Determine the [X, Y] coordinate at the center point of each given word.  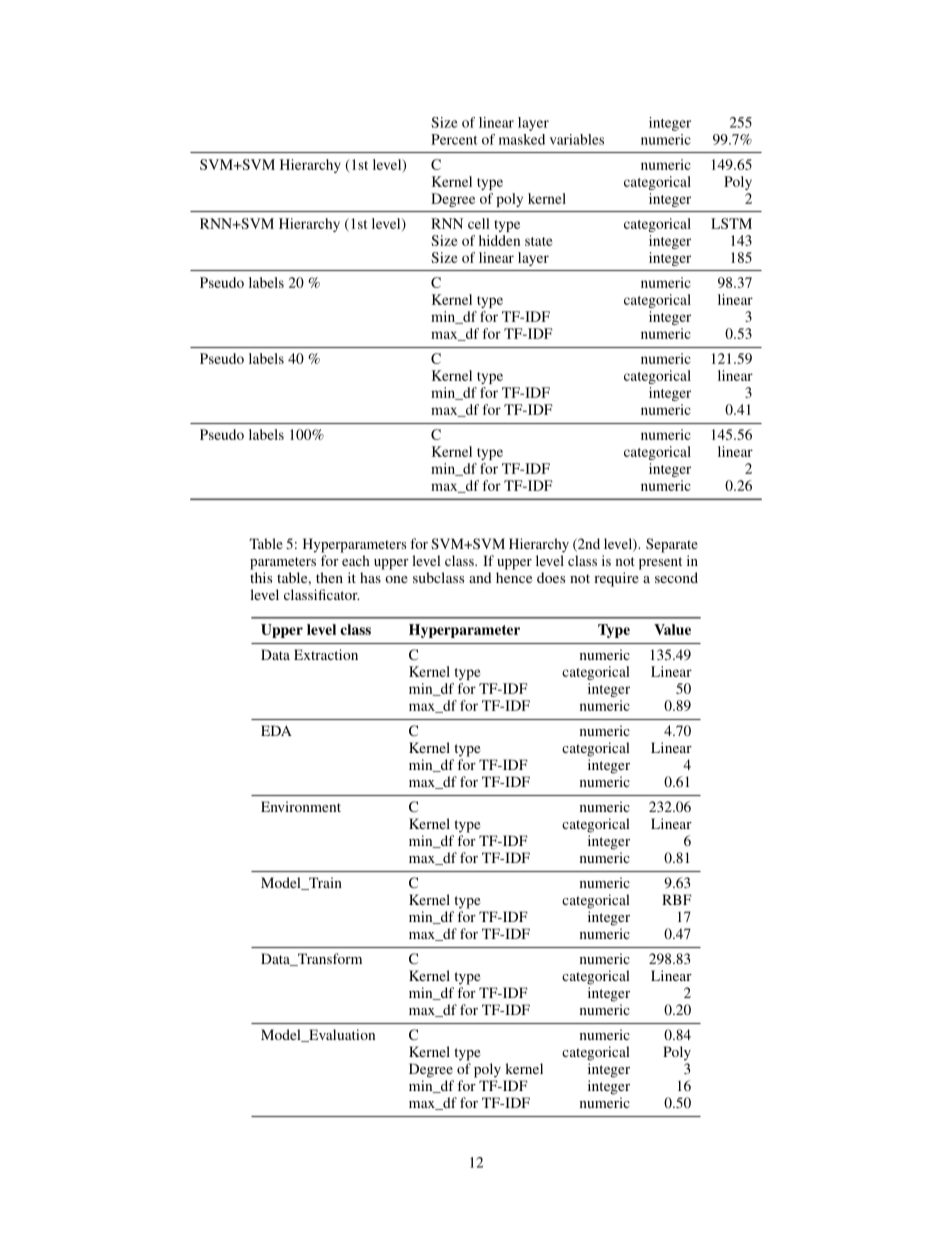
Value [672, 629]
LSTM [731, 223]
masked [522, 139]
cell [479, 223]
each [356, 560]
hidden [499, 240]
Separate [672, 545]
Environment [301, 806]
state [539, 241]
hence [514, 577]
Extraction [326, 654]
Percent [454, 139]
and [480, 577]
